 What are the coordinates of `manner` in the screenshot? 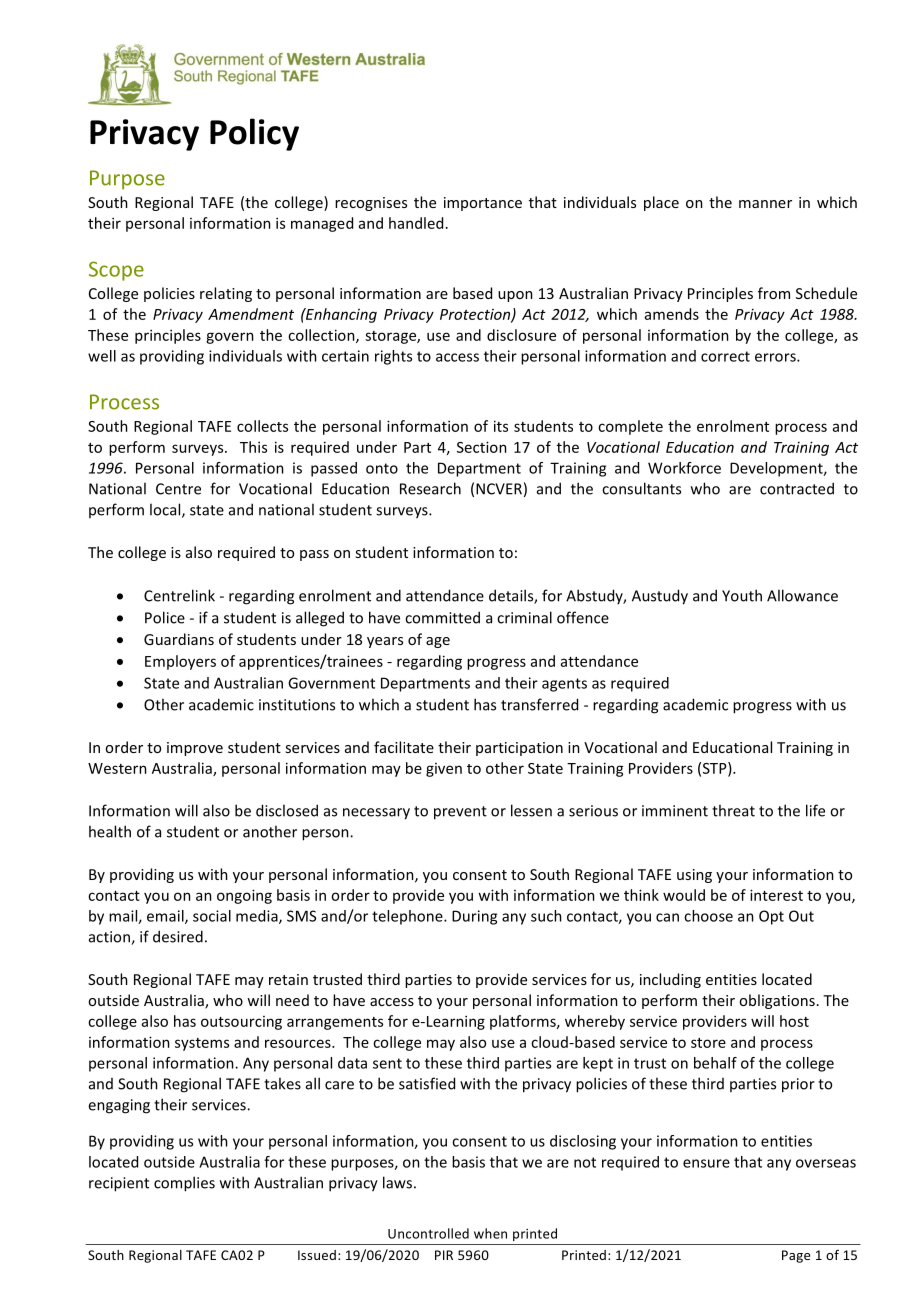 It's located at (765, 204).
